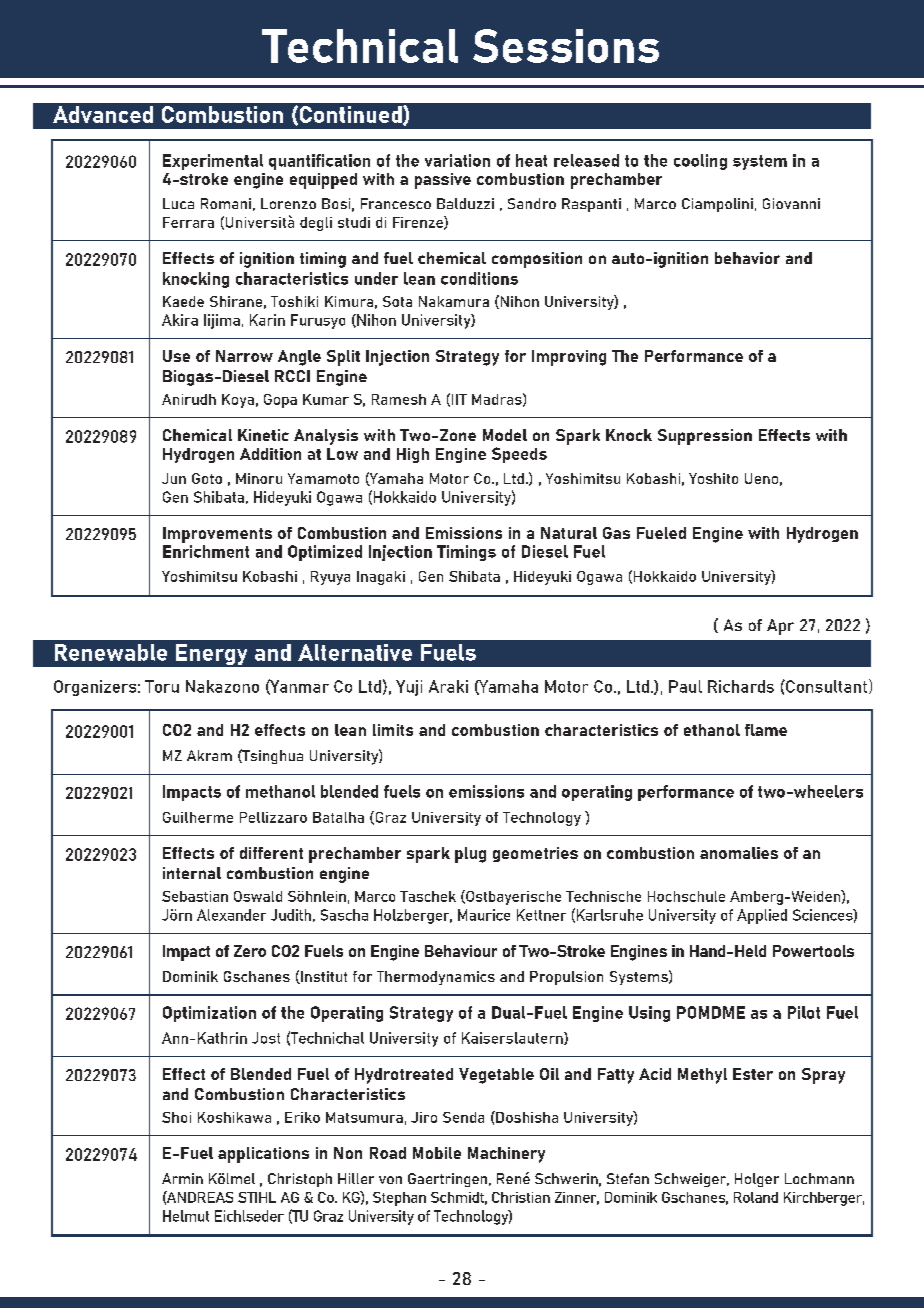 The width and height of the page is (924, 1308). Describe the element at coordinates (437, 1153) in the page. I see `Mobile` at that location.
